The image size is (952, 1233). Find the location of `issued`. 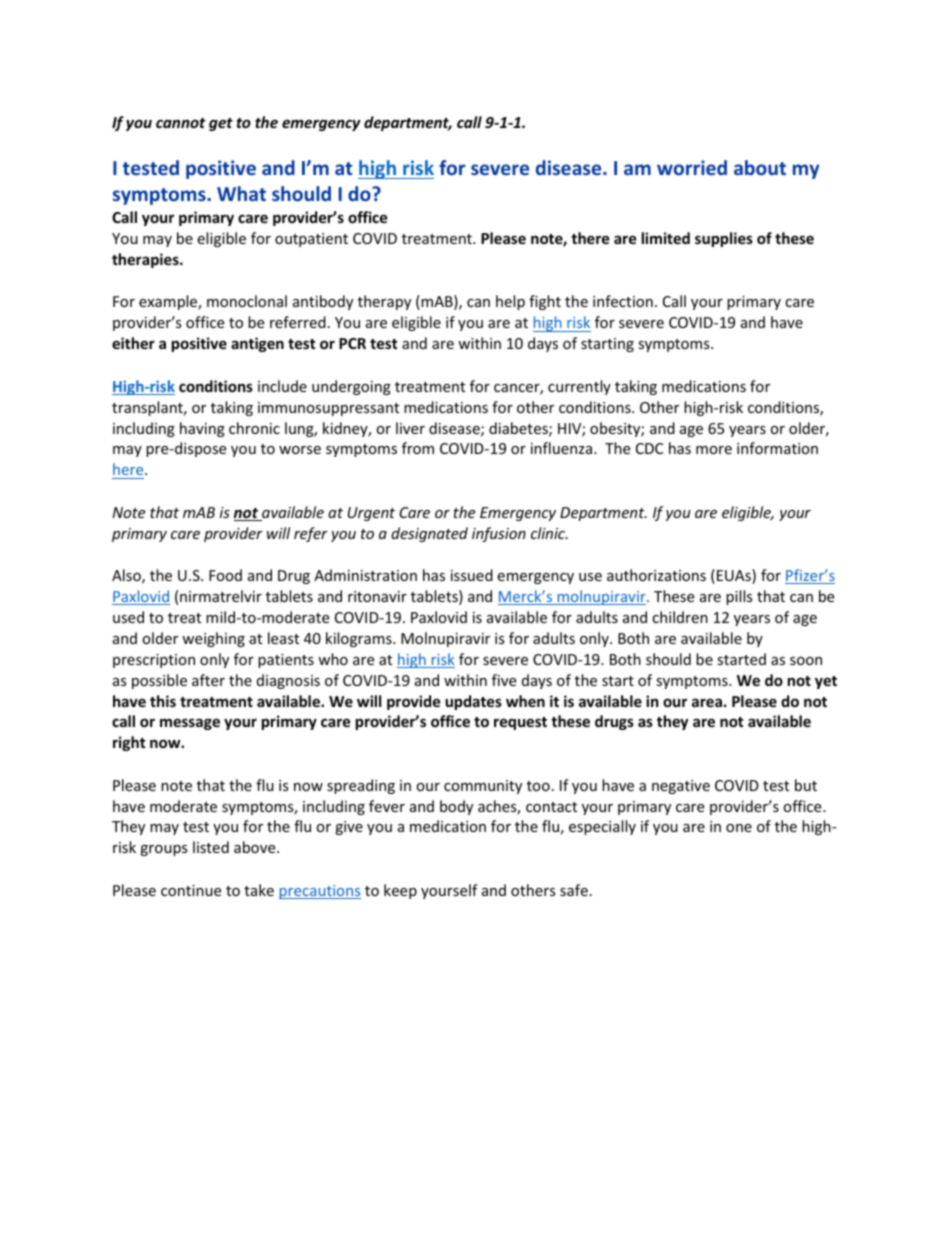

issued is located at coordinates (472, 575).
